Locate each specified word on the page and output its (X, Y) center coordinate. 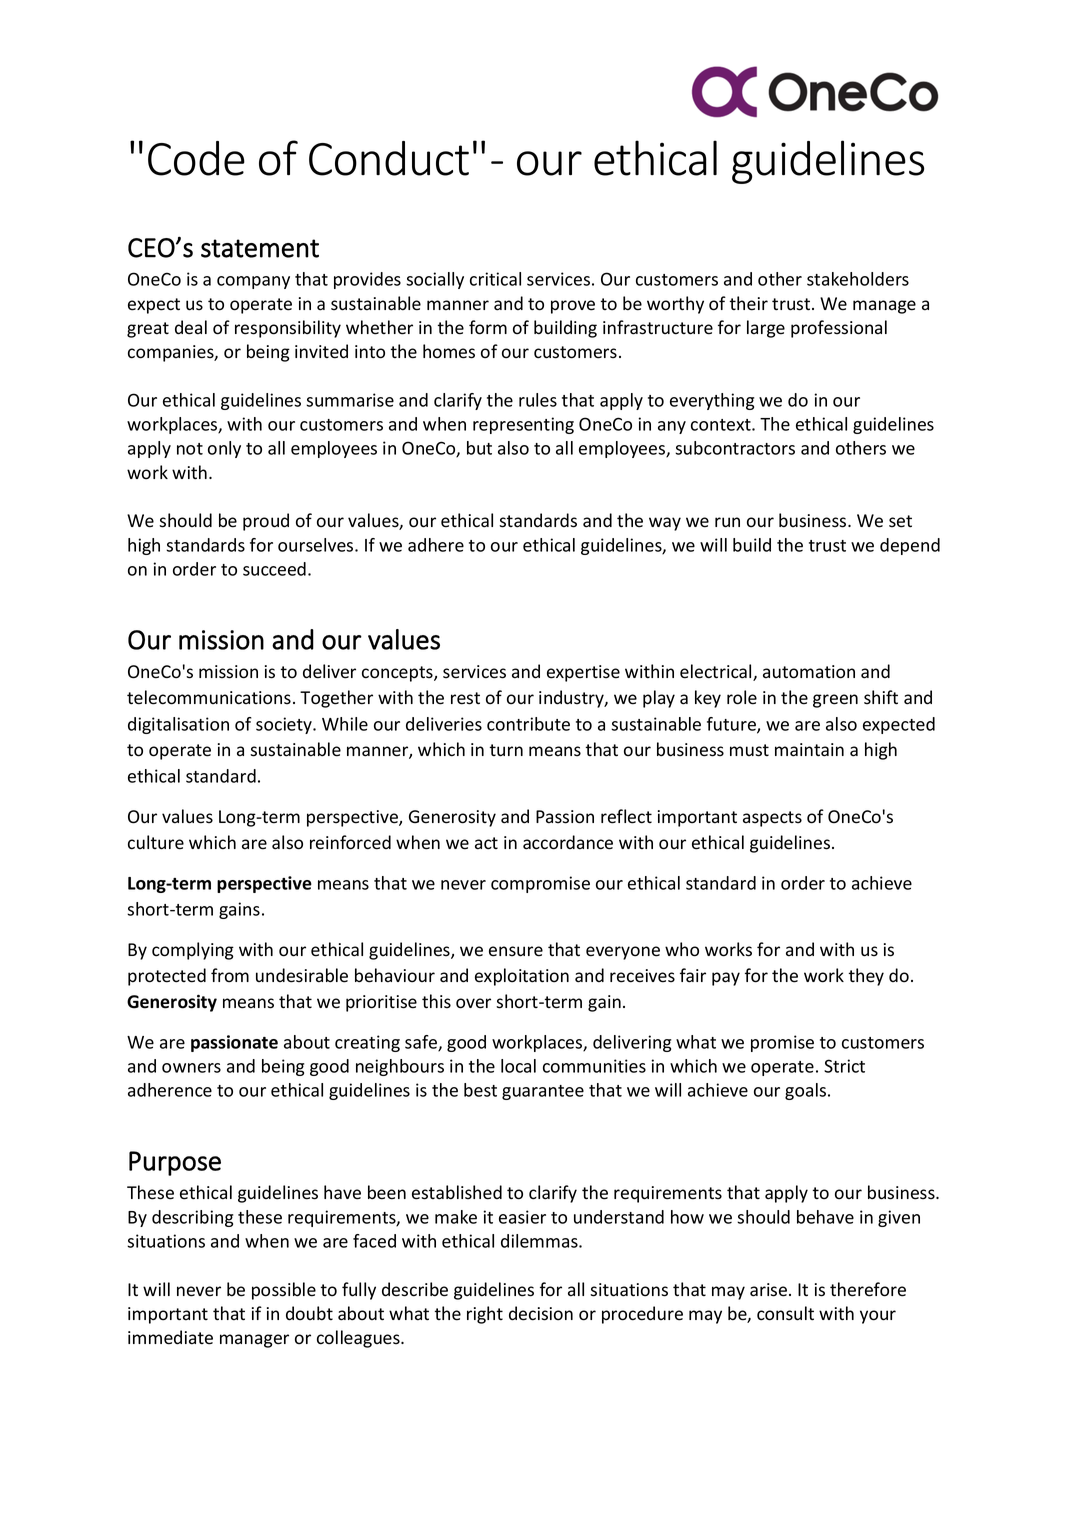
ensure (516, 951)
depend (910, 546)
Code (196, 158)
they (866, 977)
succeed (274, 569)
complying (193, 951)
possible (284, 1291)
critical (495, 279)
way (665, 524)
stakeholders (858, 279)
